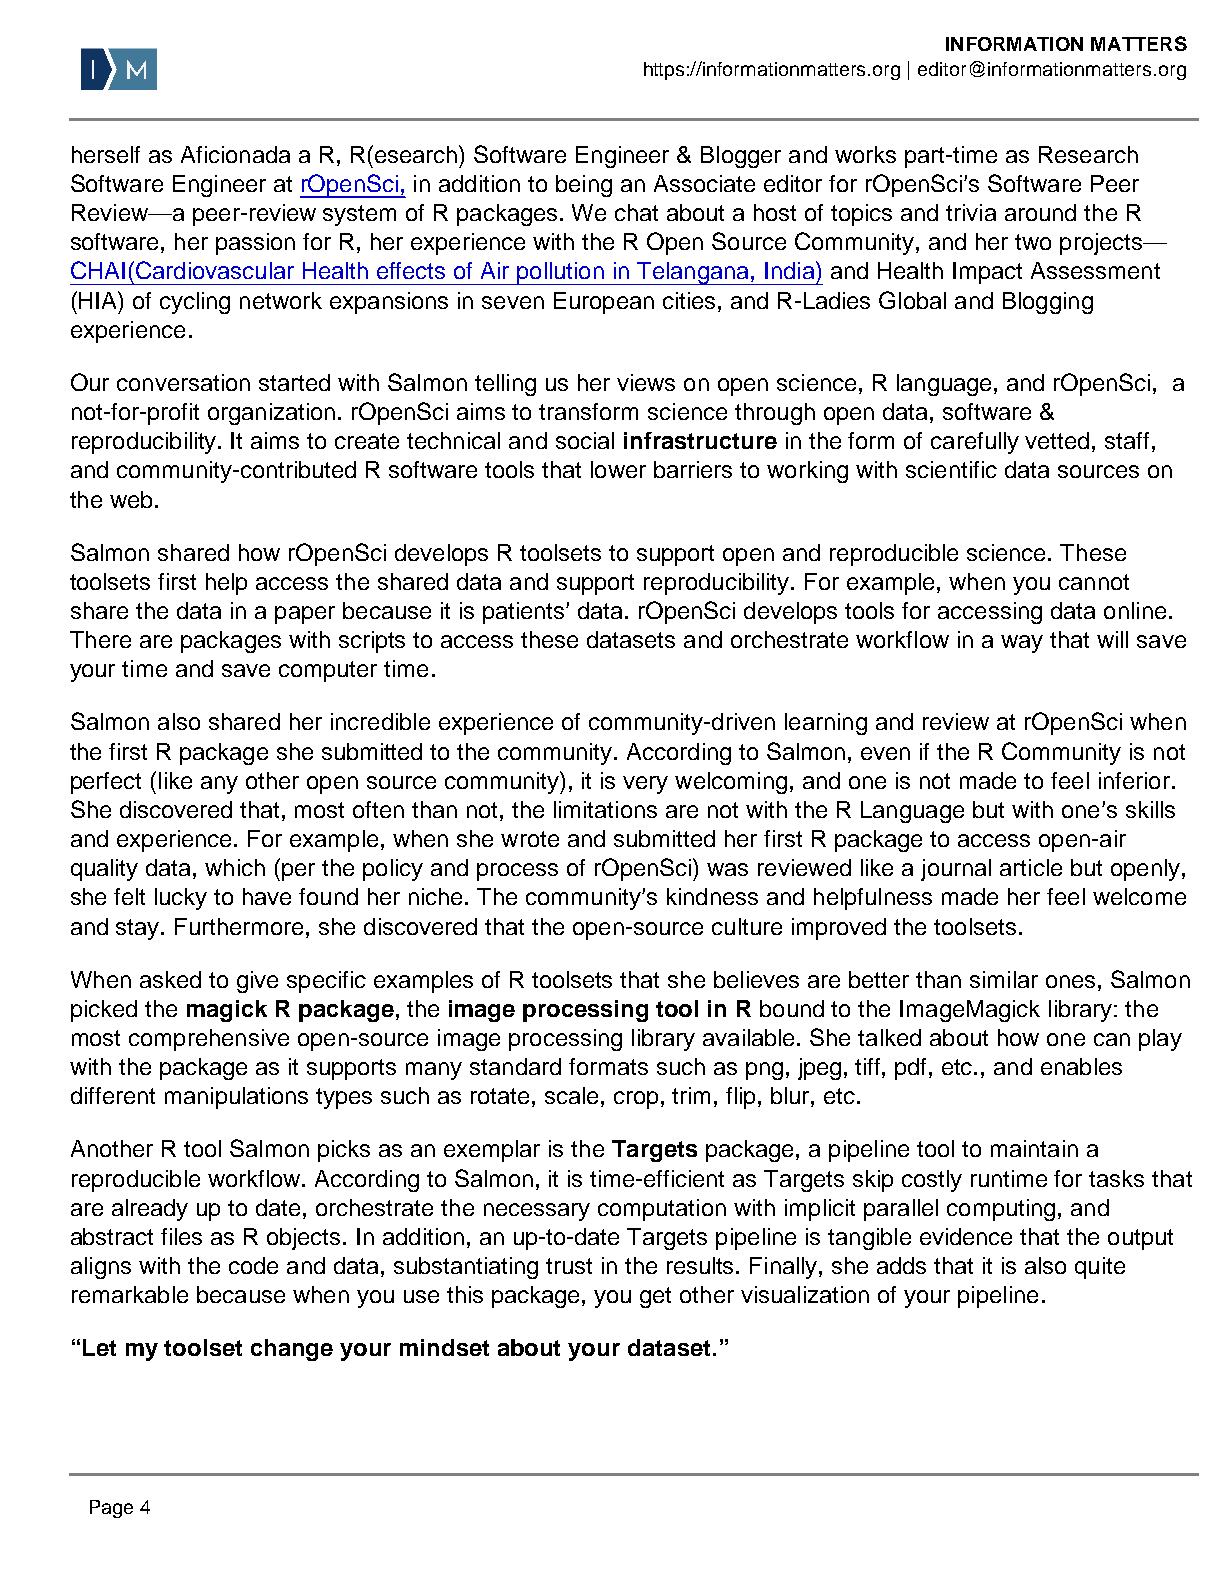 This page has width=1219, height=1577. I want to click on which, so click(235, 867).
